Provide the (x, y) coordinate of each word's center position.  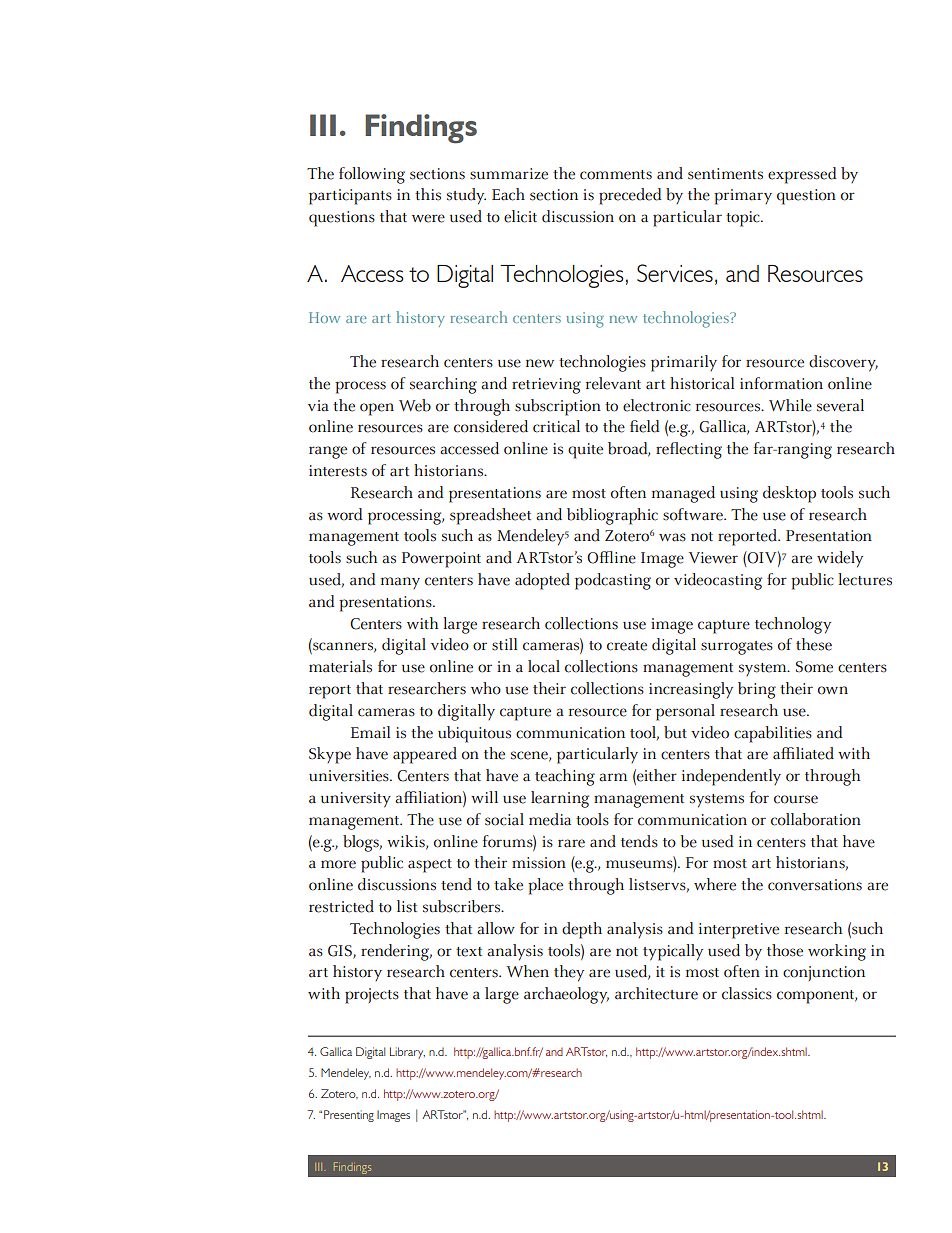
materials (340, 666)
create (627, 646)
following (372, 175)
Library (407, 1053)
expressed (802, 175)
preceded (630, 196)
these (814, 644)
